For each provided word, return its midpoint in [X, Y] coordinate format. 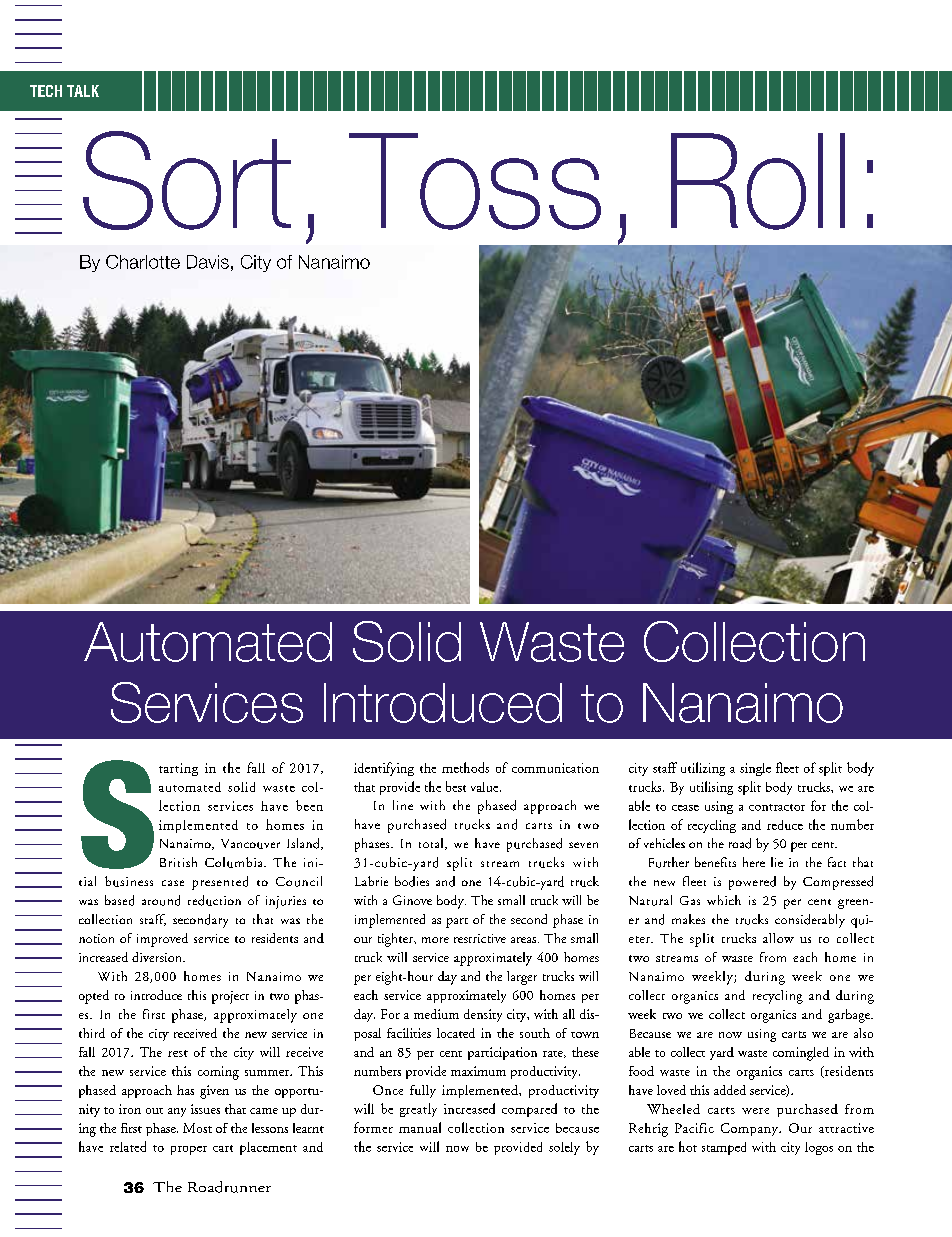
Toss [475, 181]
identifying [384, 769]
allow [778, 938]
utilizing [703, 769]
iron [130, 1109]
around [161, 900]
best [456, 786]
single [755, 769]
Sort [187, 180]
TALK [83, 91]
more [435, 940]
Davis [208, 262]
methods [465, 767]
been [309, 805]
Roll [758, 181]
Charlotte [143, 262]
